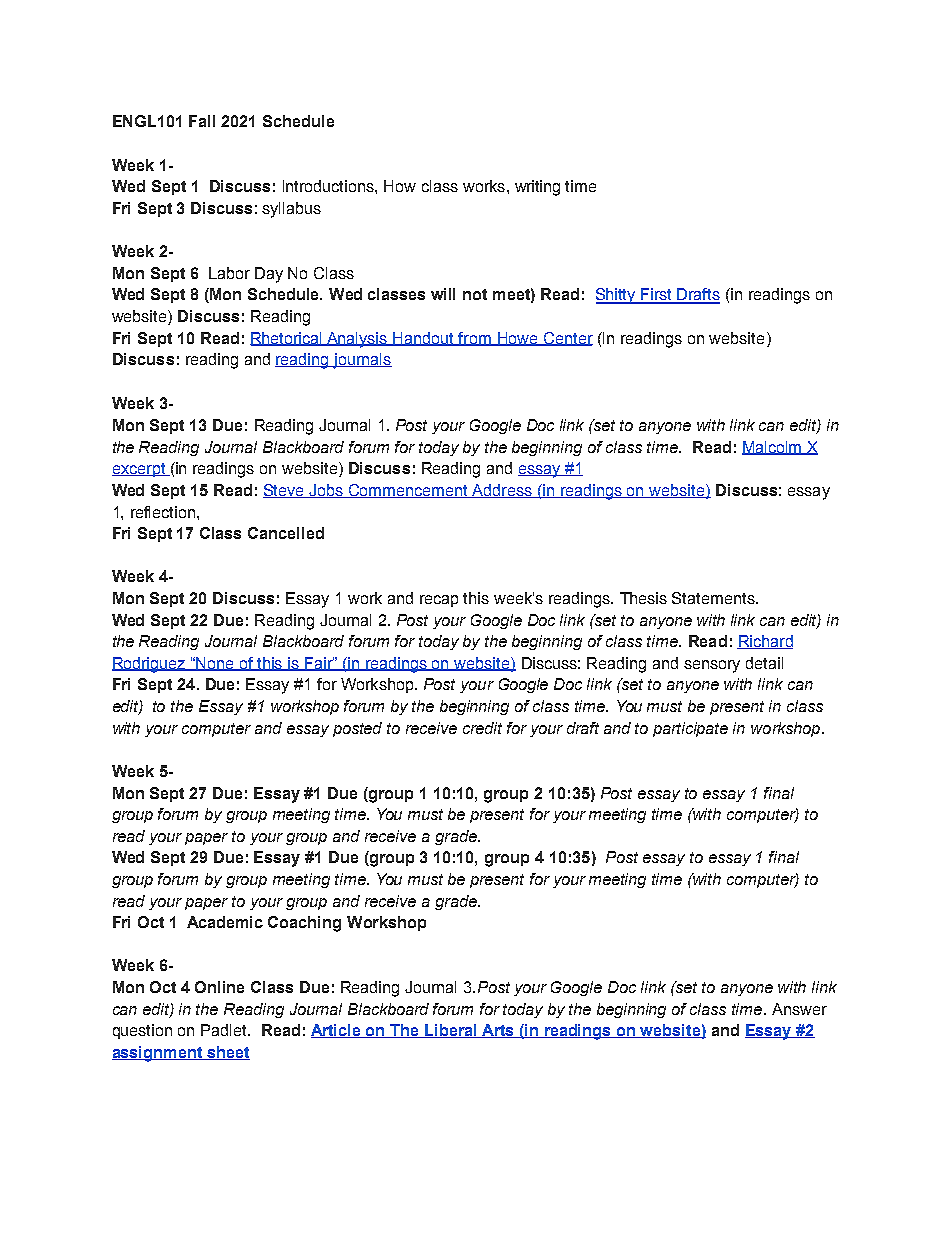 The width and height of the document is (952, 1233). Describe the element at coordinates (227, 1053) in the document. I see `sheet` at that location.
